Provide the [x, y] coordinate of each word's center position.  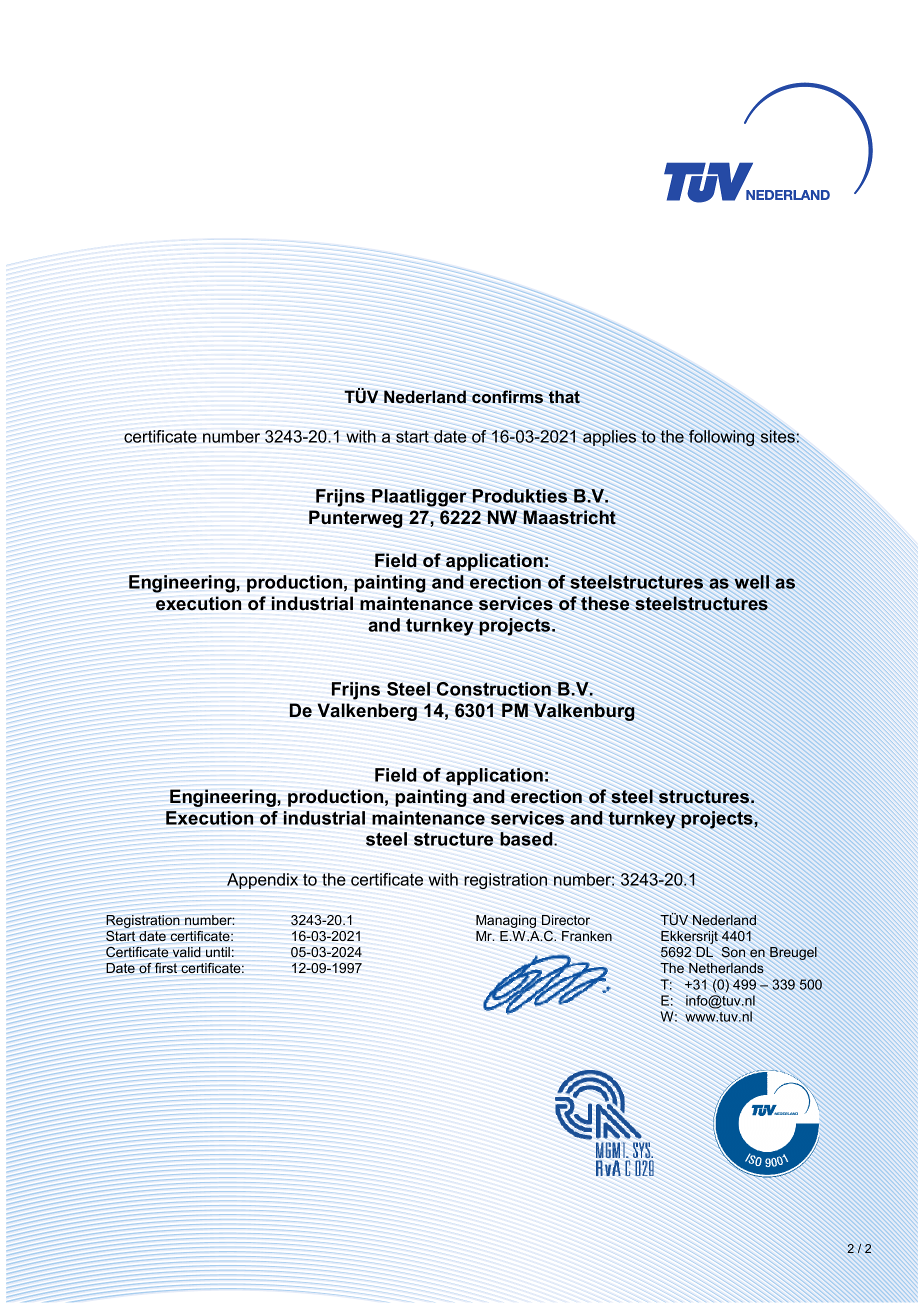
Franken [587, 936]
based [527, 839]
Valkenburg [584, 712]
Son [733, 952]
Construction [494, 689]
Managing [506, 921]
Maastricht [569, 517]
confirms [507, 397]
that [564, 397]
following [721, 438]
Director [566, 920]
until [218, 952]
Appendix [262, 881]
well [751, 582]
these [605, 603]
